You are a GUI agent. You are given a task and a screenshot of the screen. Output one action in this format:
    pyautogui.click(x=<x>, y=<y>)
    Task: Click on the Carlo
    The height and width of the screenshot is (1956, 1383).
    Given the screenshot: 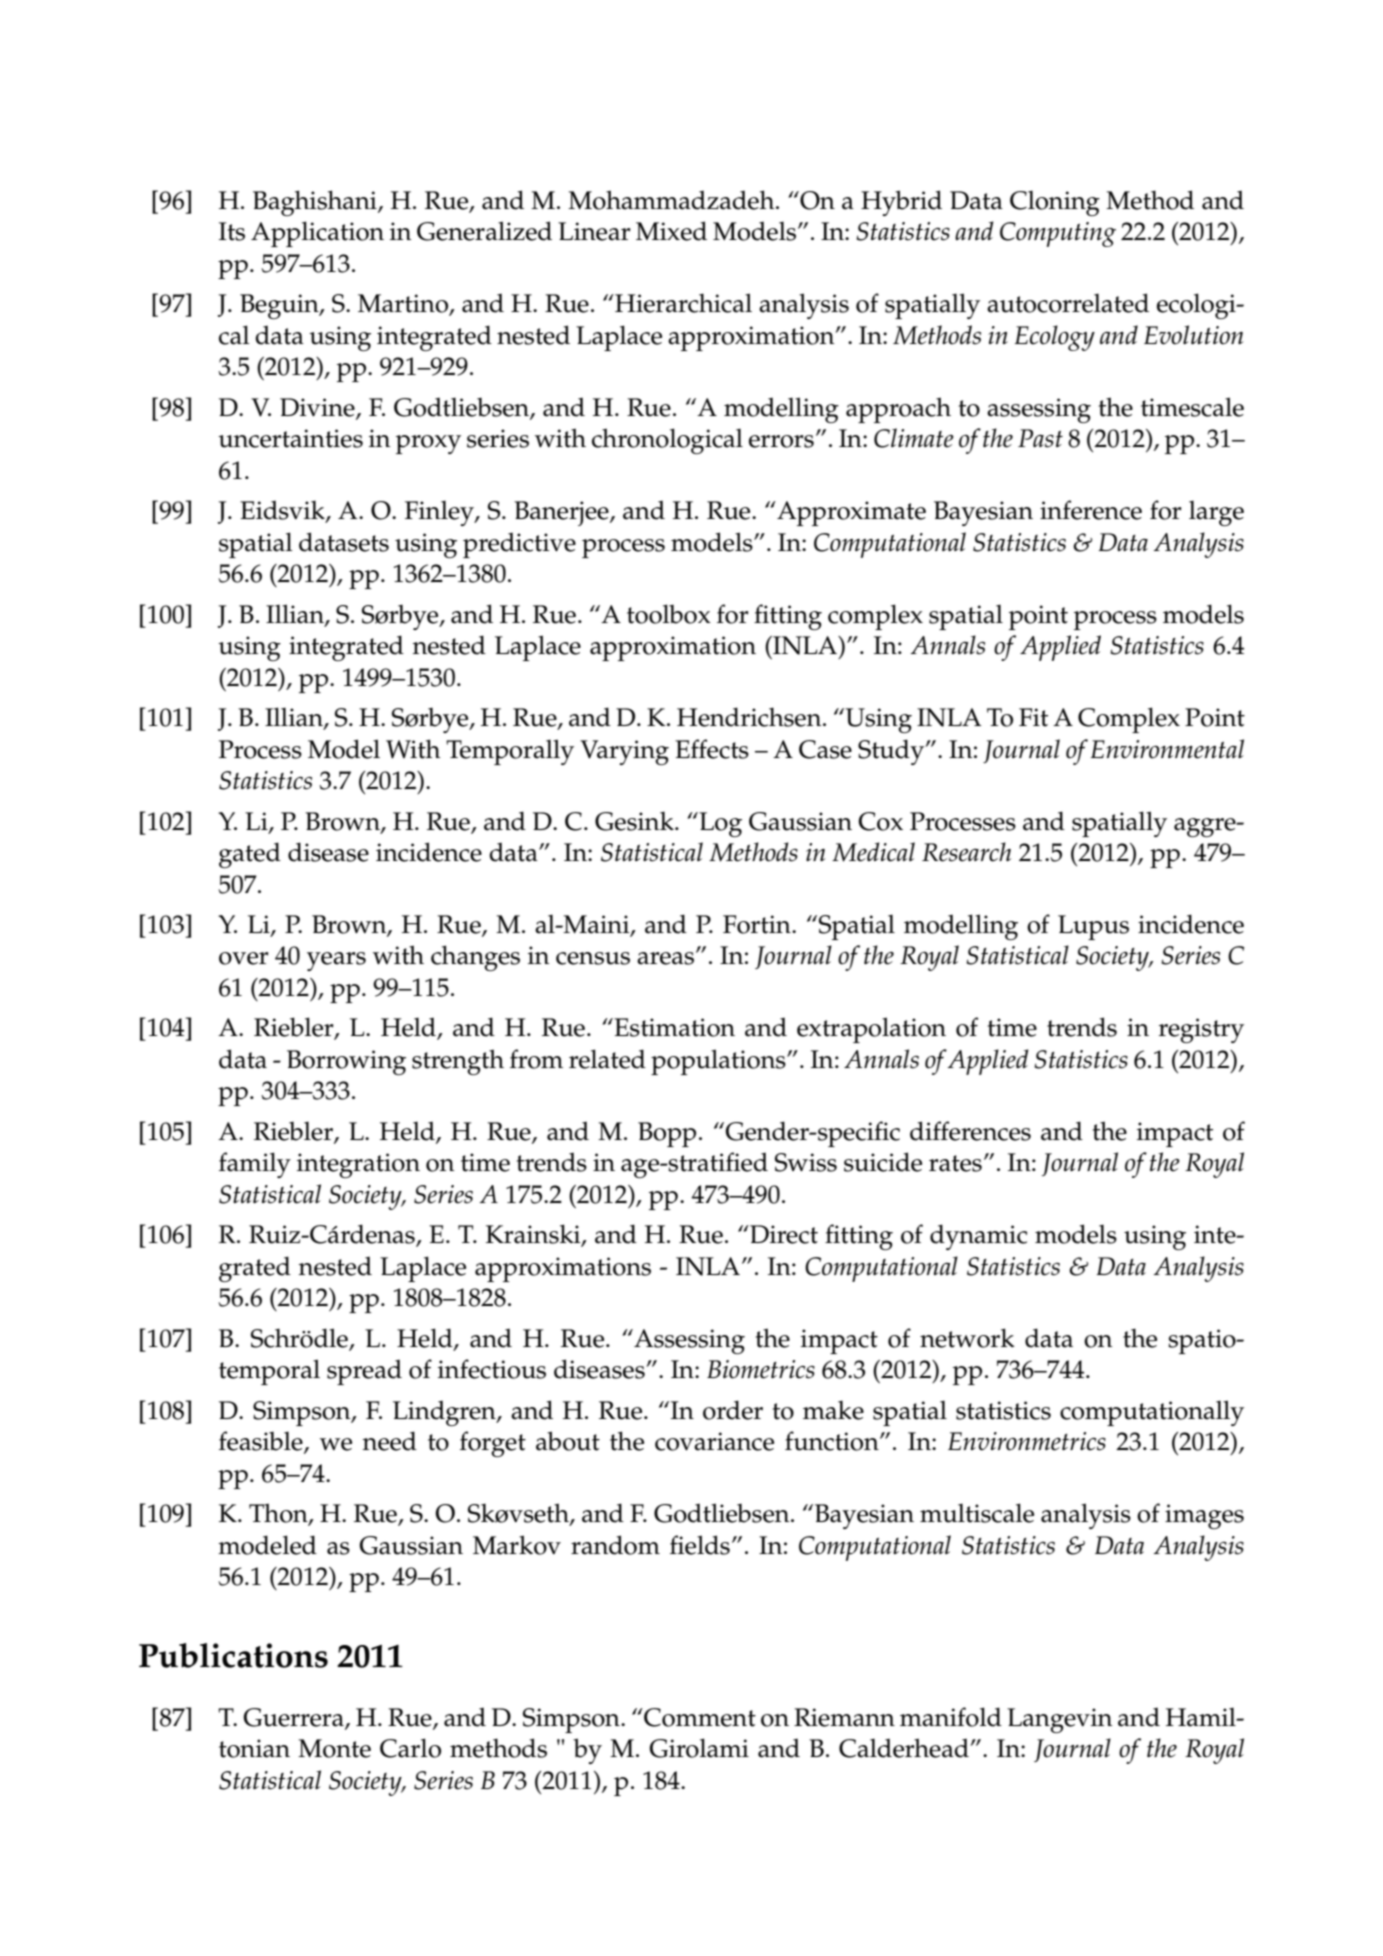 What is the action you would take?
    pyautogui.click(x=410, y=1748)
